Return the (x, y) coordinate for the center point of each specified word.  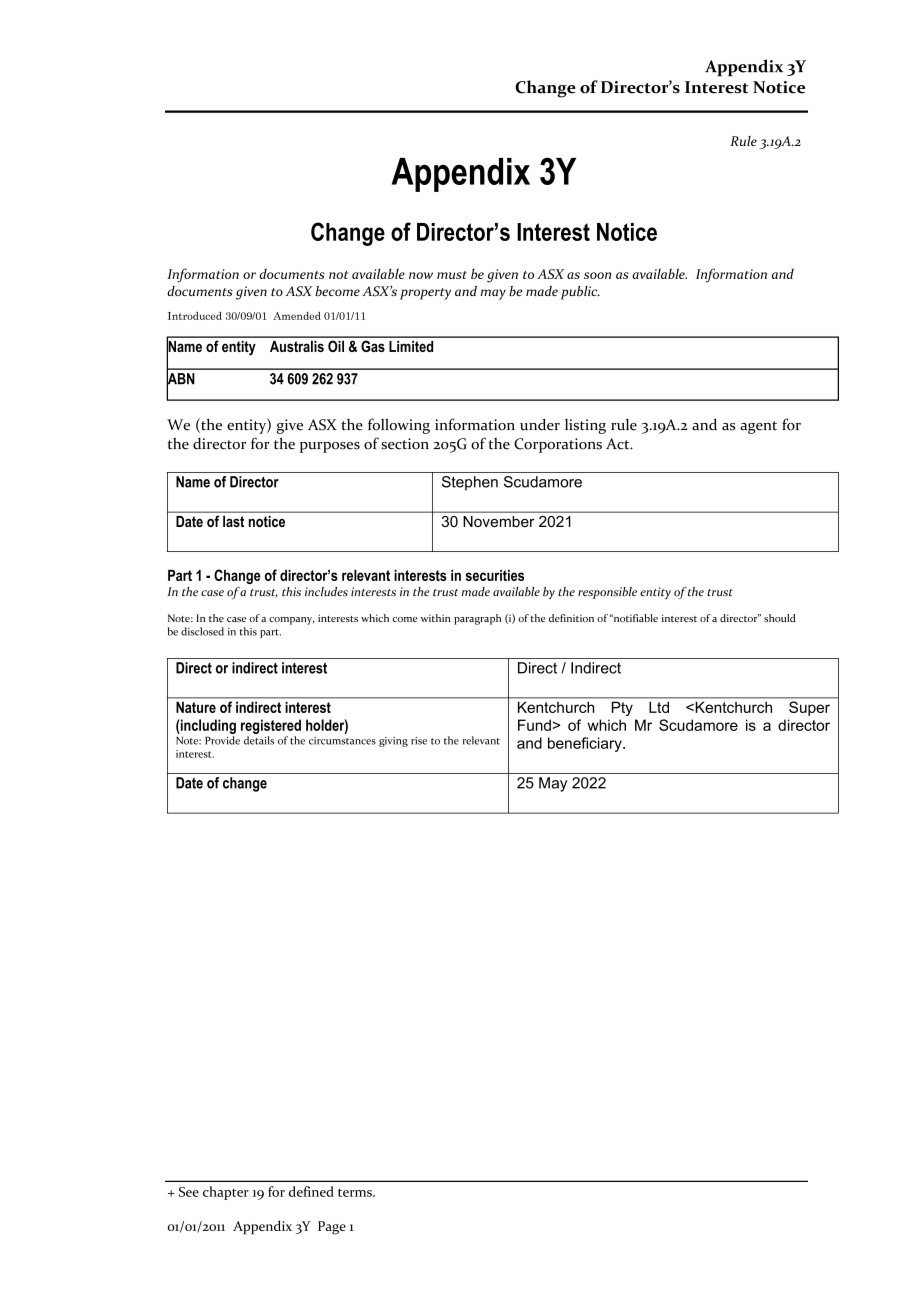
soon (597, 275)
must (452, 275)
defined (311, 1191)
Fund (535, 725)
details (259, 740)
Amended (297, 316)
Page (332, 1228)
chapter (226, 1193)
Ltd (659, 707)
